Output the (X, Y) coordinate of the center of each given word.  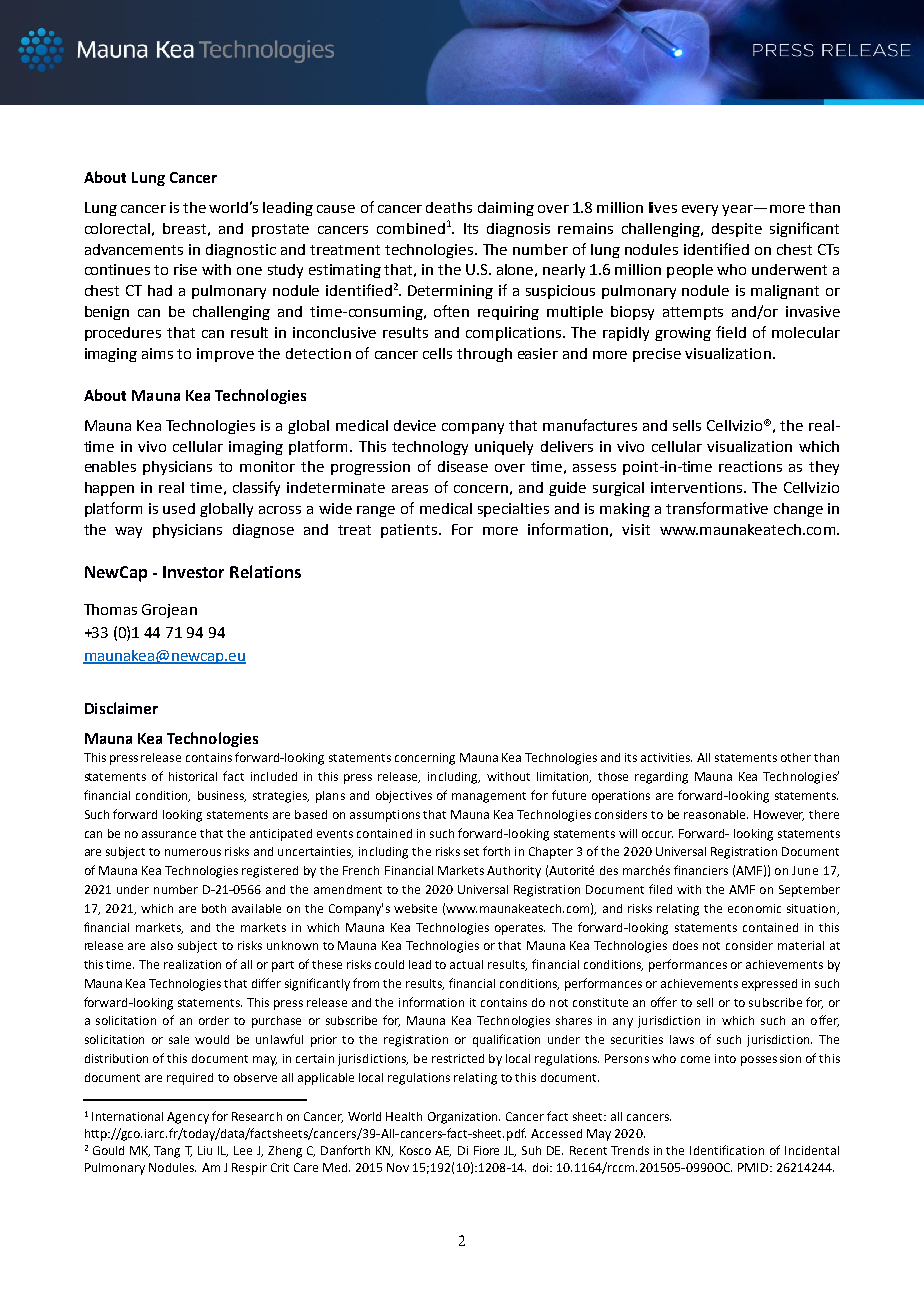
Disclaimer (121, 708)
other (796, 757)
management (489, 797)
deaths (449, 207)
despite (737, 230)
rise (185, 269)
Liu (205, 1150)
